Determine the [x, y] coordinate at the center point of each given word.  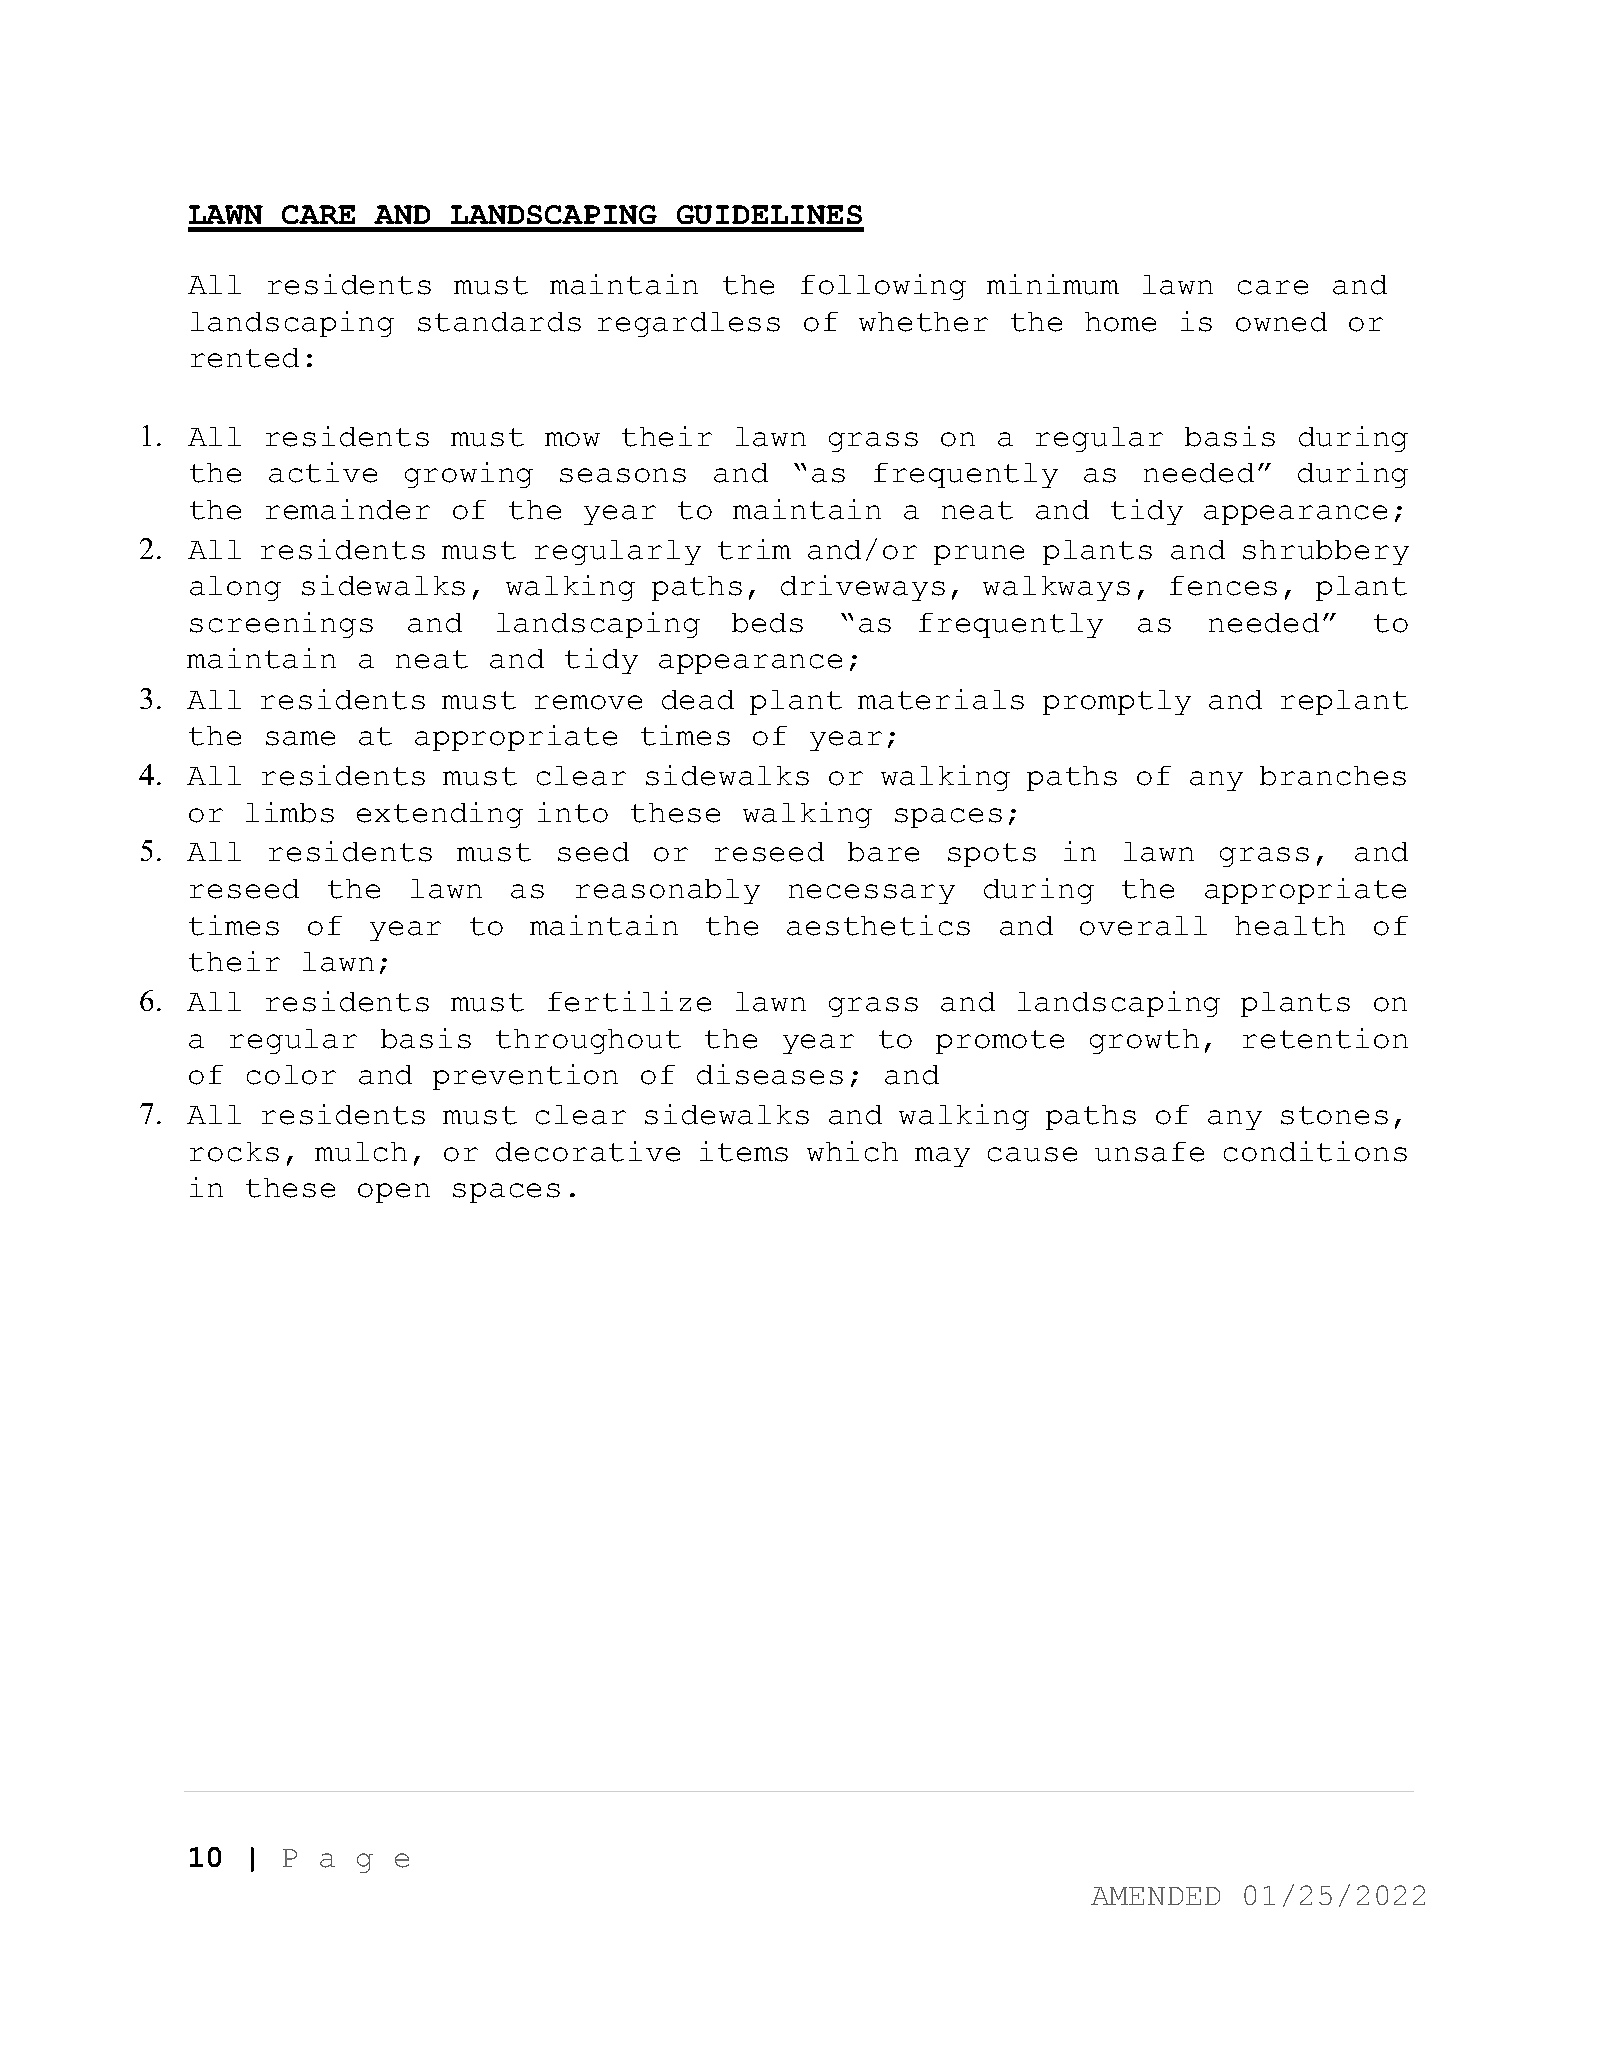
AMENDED [1155, 1896]
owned [1281, 322]
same [300, 738]
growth [1144, 1041]
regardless [689, 324]
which [852, 1151]
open [394, 1193]
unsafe [1149, 1152]
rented [245, 358]
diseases [770, 1074]
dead [698, 700]
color [291, 1075]
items [744, 1151]
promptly [1117, 702]
